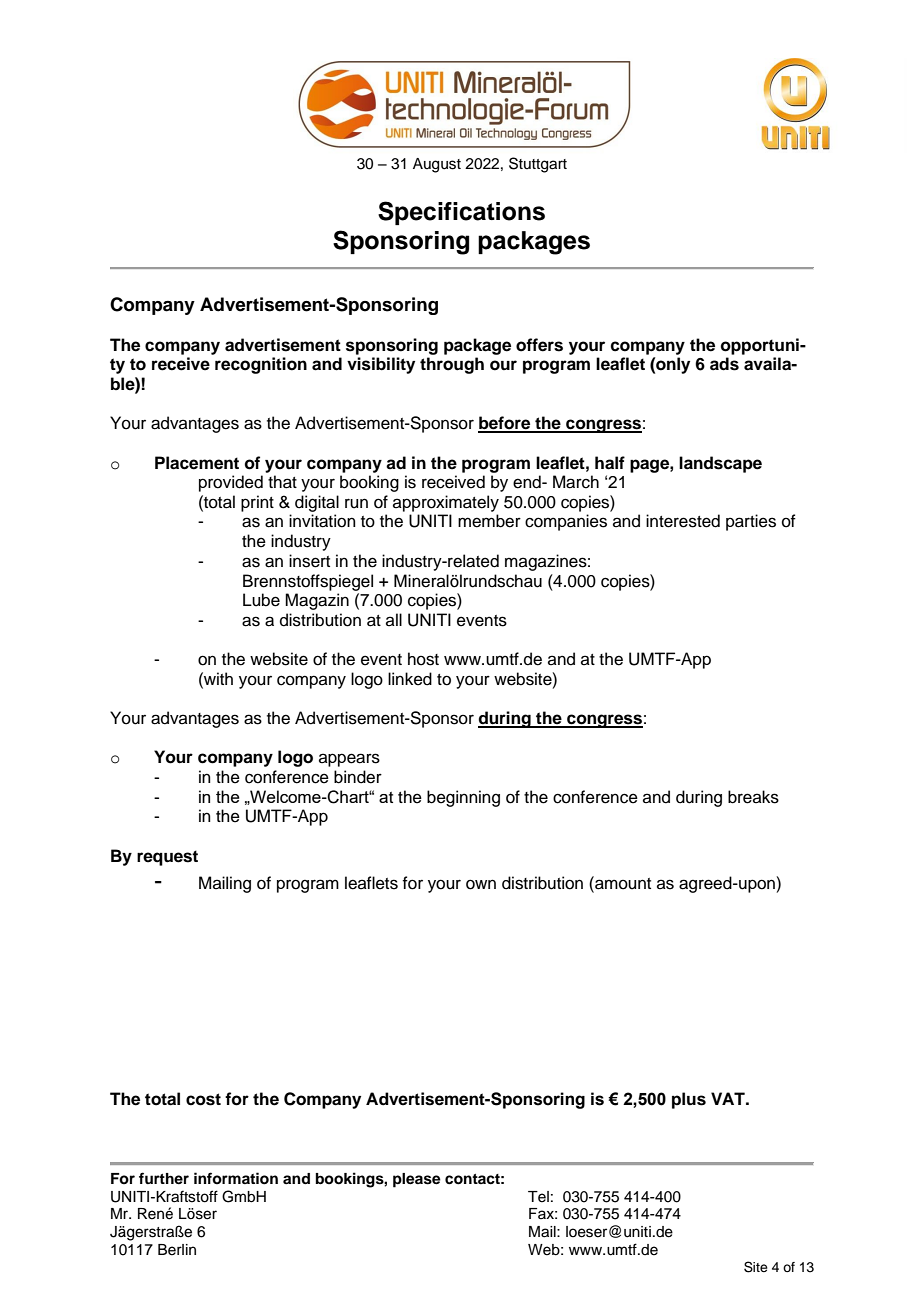 The width and height of the screenshot is (924, 1308). Describe the element at coordinates (452, 365) in the screenshot. I see `through` at that location.
